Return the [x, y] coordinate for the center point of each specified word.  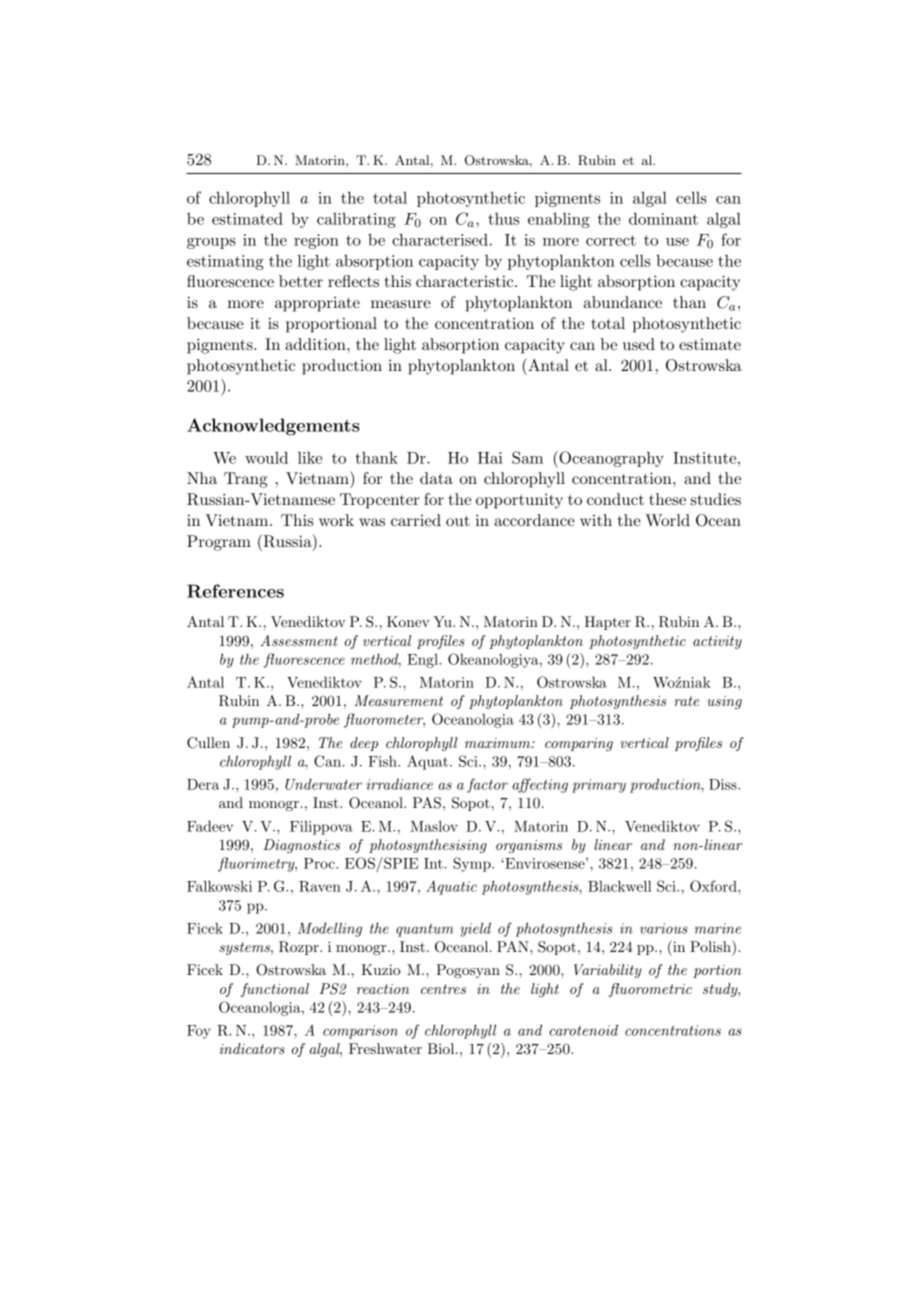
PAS [427, 803]
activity [717, 642]
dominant [663, 218]
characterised [440, 239]
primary [599, 786]
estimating [225, 262]
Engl [423, 661]
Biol [442, 1048]
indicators [252, 1048]
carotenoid [583, 1030]
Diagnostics [301, 846]
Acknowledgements [273, 427]
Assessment [299, 640]
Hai [490, 458]
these [667, 499]
